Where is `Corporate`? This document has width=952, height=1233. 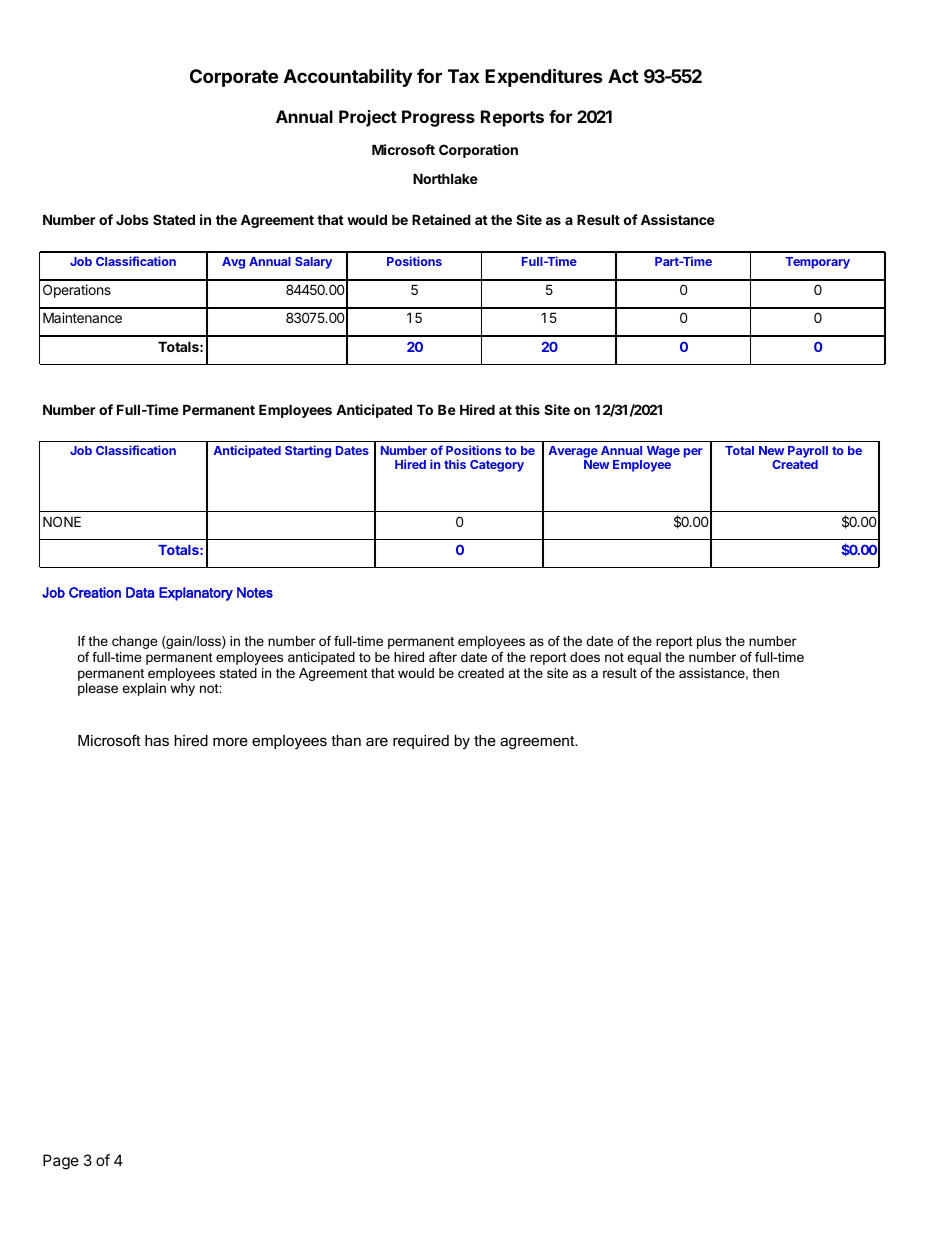
Corporate is located at coordinates (234, 78).
